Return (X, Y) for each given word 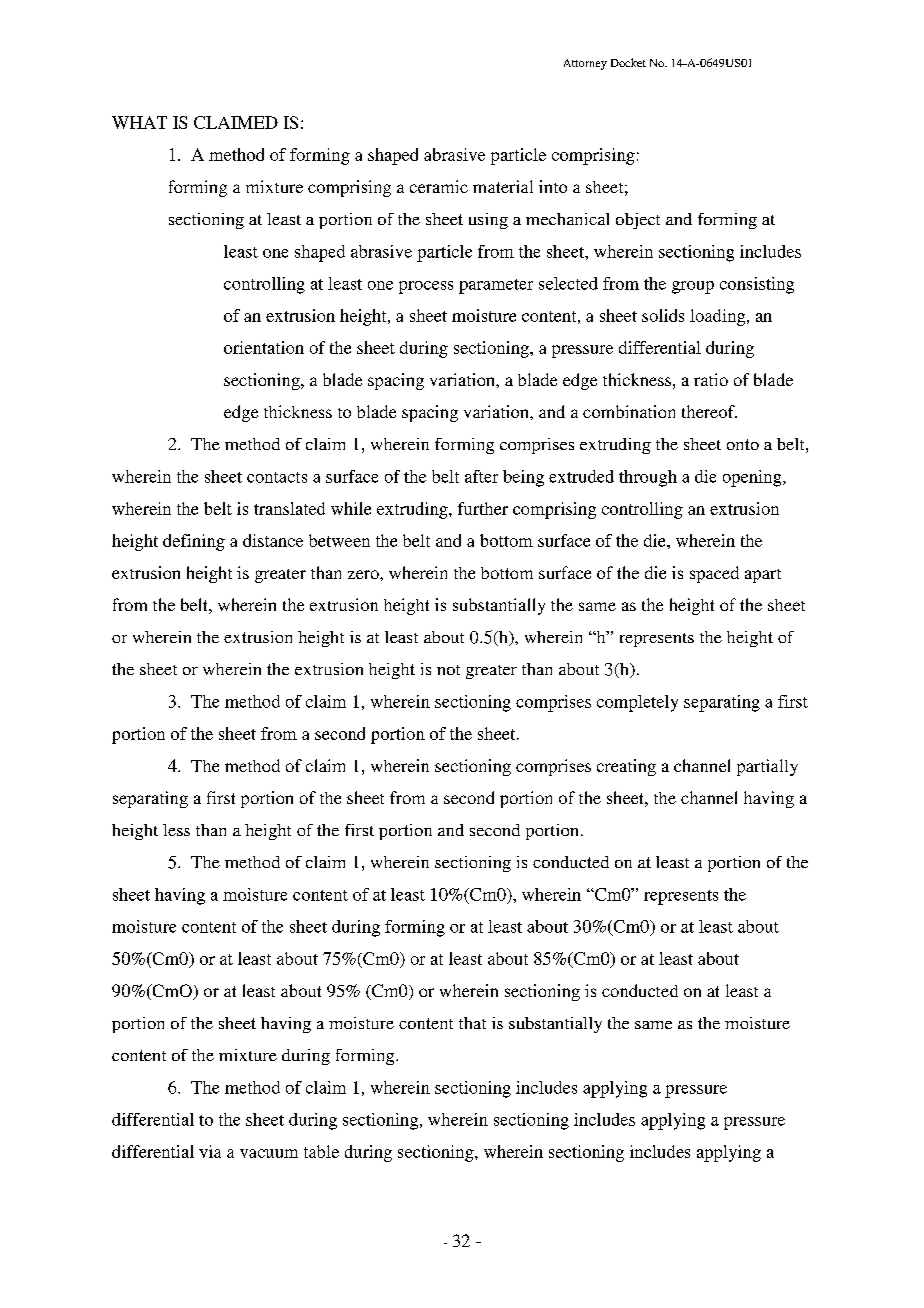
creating (626, 767)
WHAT (139, 122)
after (481, 476)
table (321, 1151)
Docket (628, 62)
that (472, 1023)
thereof (709, 411)
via (210, 1151)
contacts (277, 477)
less (176, 830)
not (448, 670)
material (503, 186)
